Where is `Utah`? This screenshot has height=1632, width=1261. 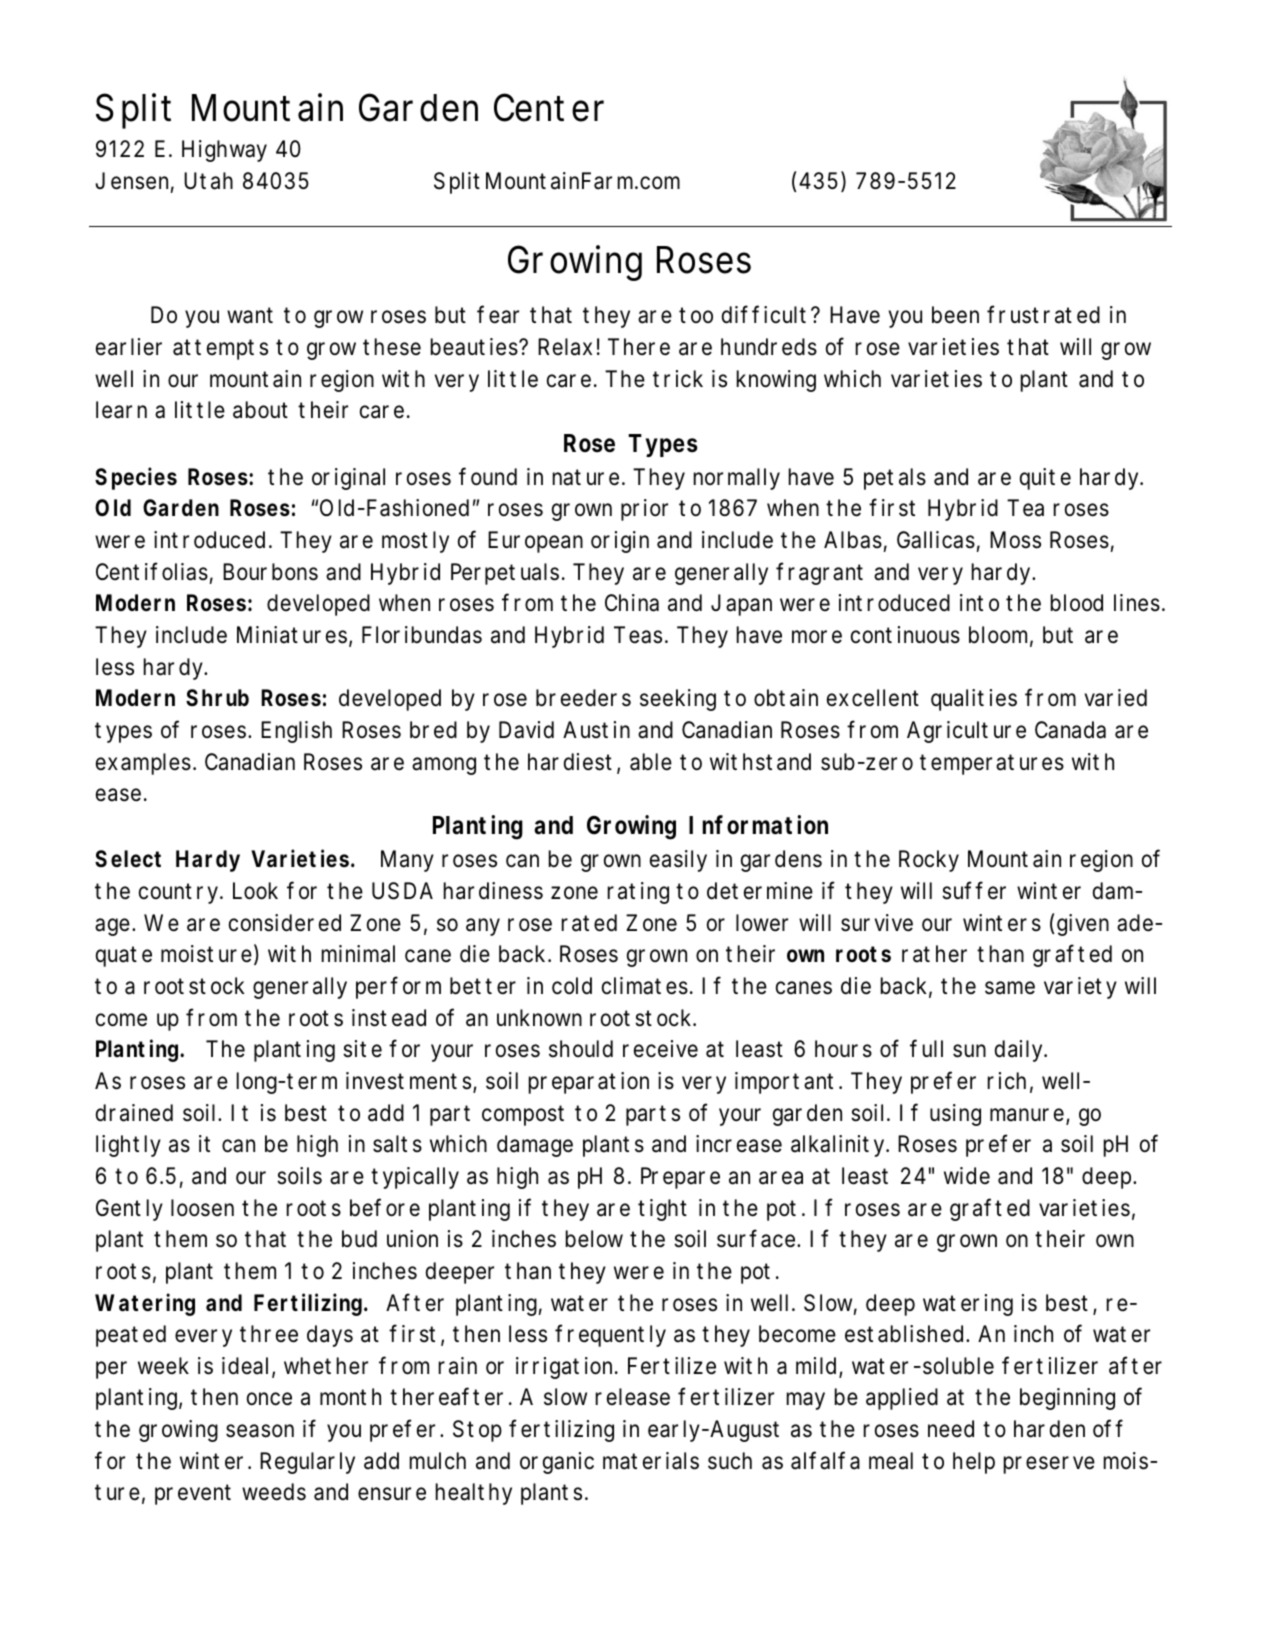
Utah is located at coordinates (208, 181).
